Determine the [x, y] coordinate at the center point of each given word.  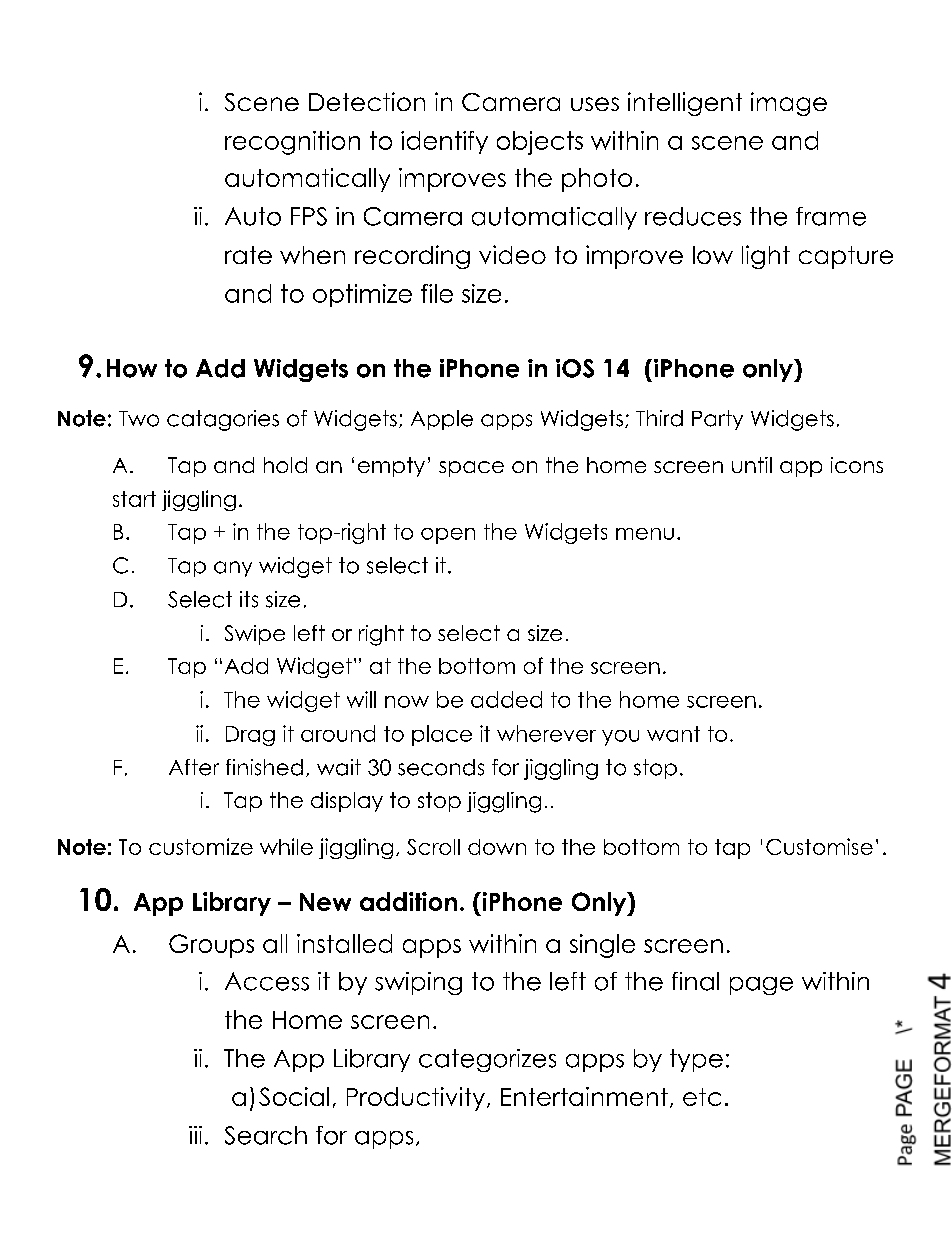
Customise [819, 846]
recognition [292, 143]
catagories [223, 420]
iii [195, 1135]
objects [540, 143]
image [789, 104]
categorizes [487, 1060]
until [752, 465]
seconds [441, 767]
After [194, 767]
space [471, 469]
